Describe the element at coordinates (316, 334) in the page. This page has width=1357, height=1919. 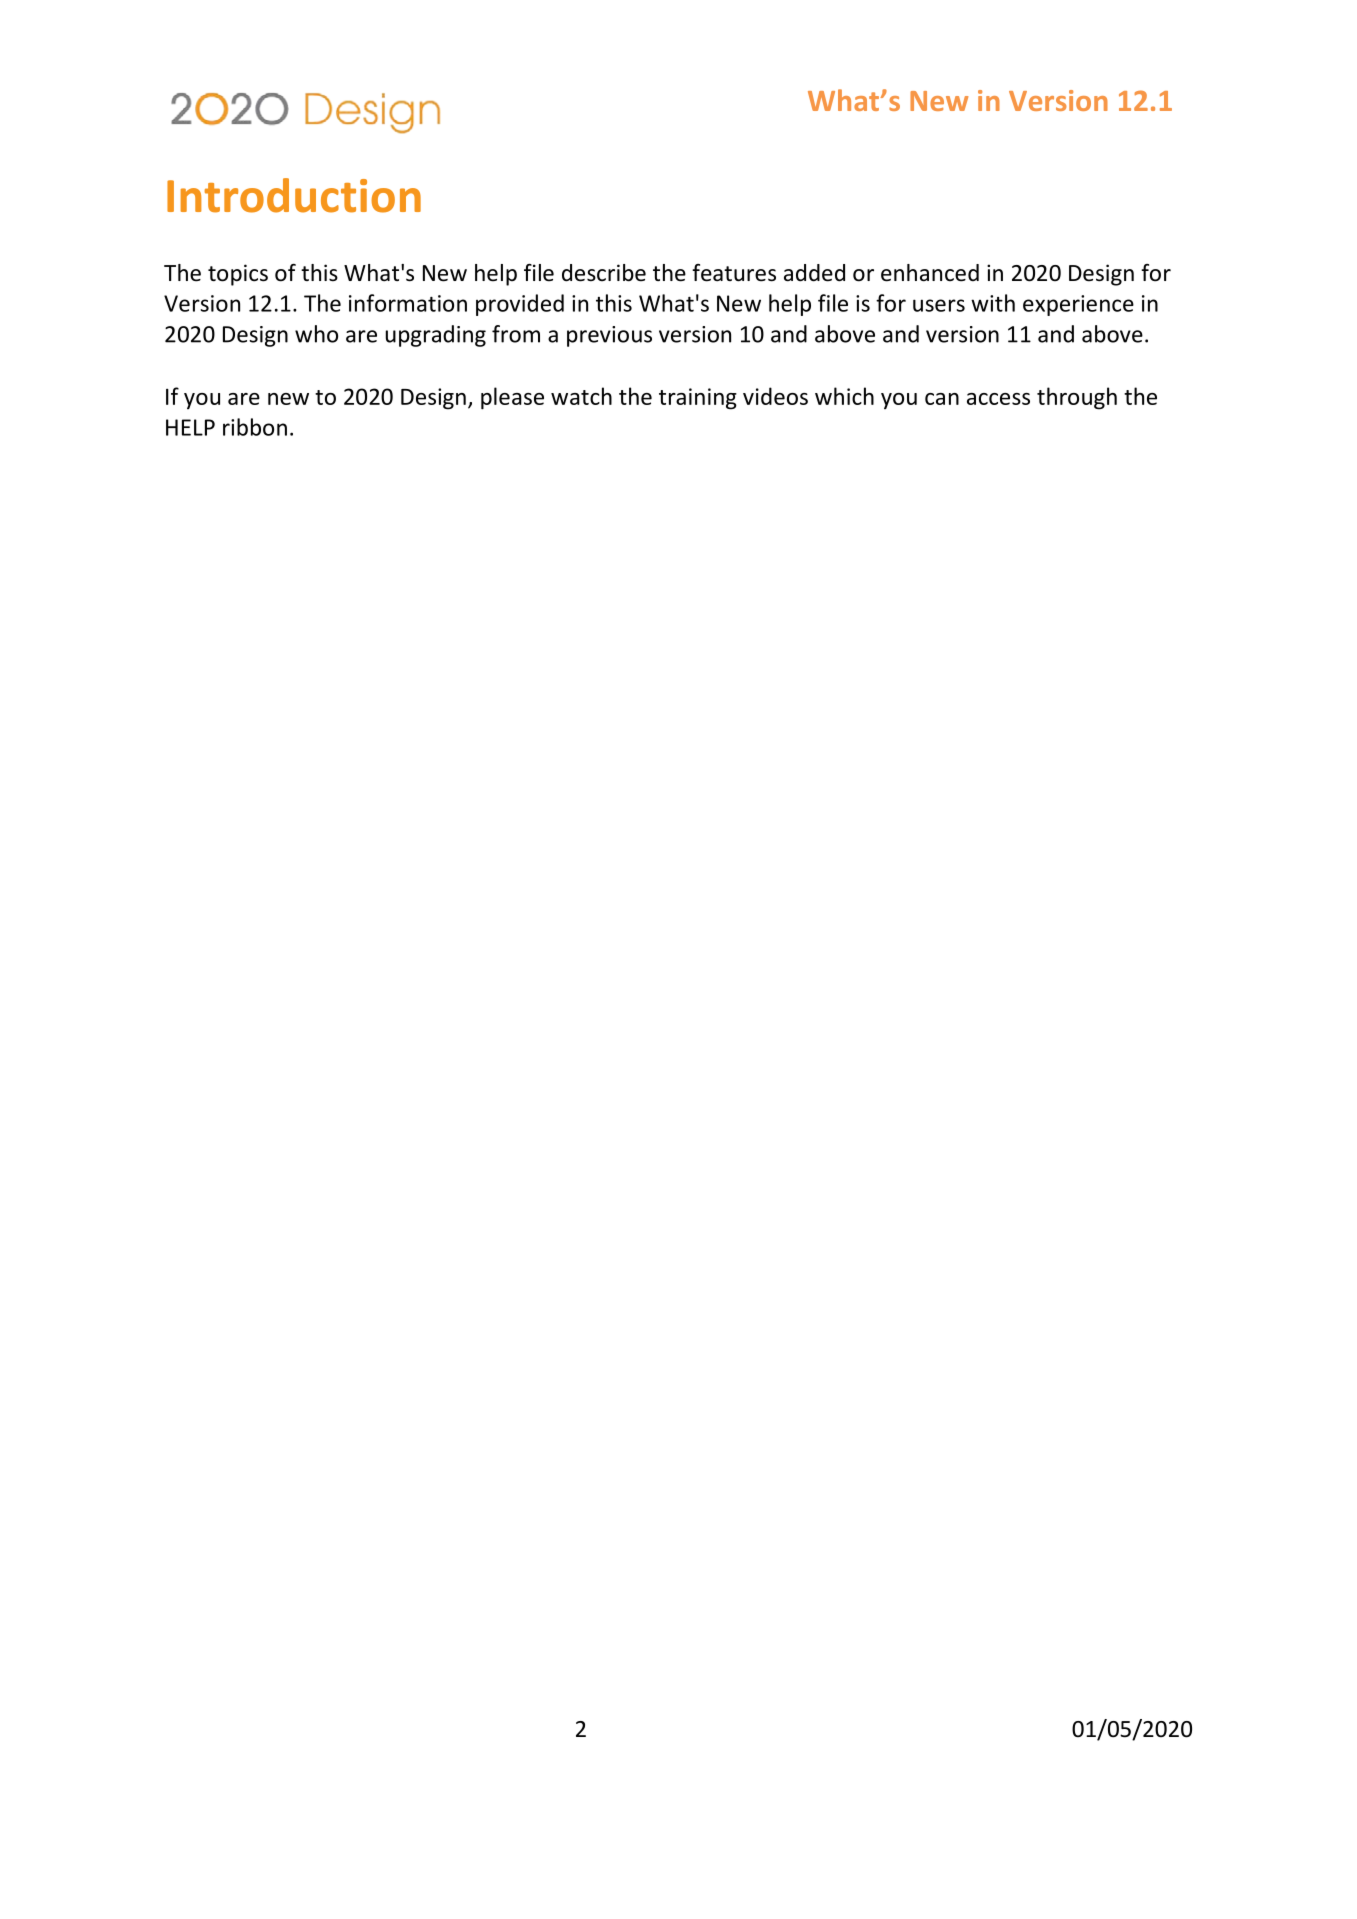
I see `who` at that location.
